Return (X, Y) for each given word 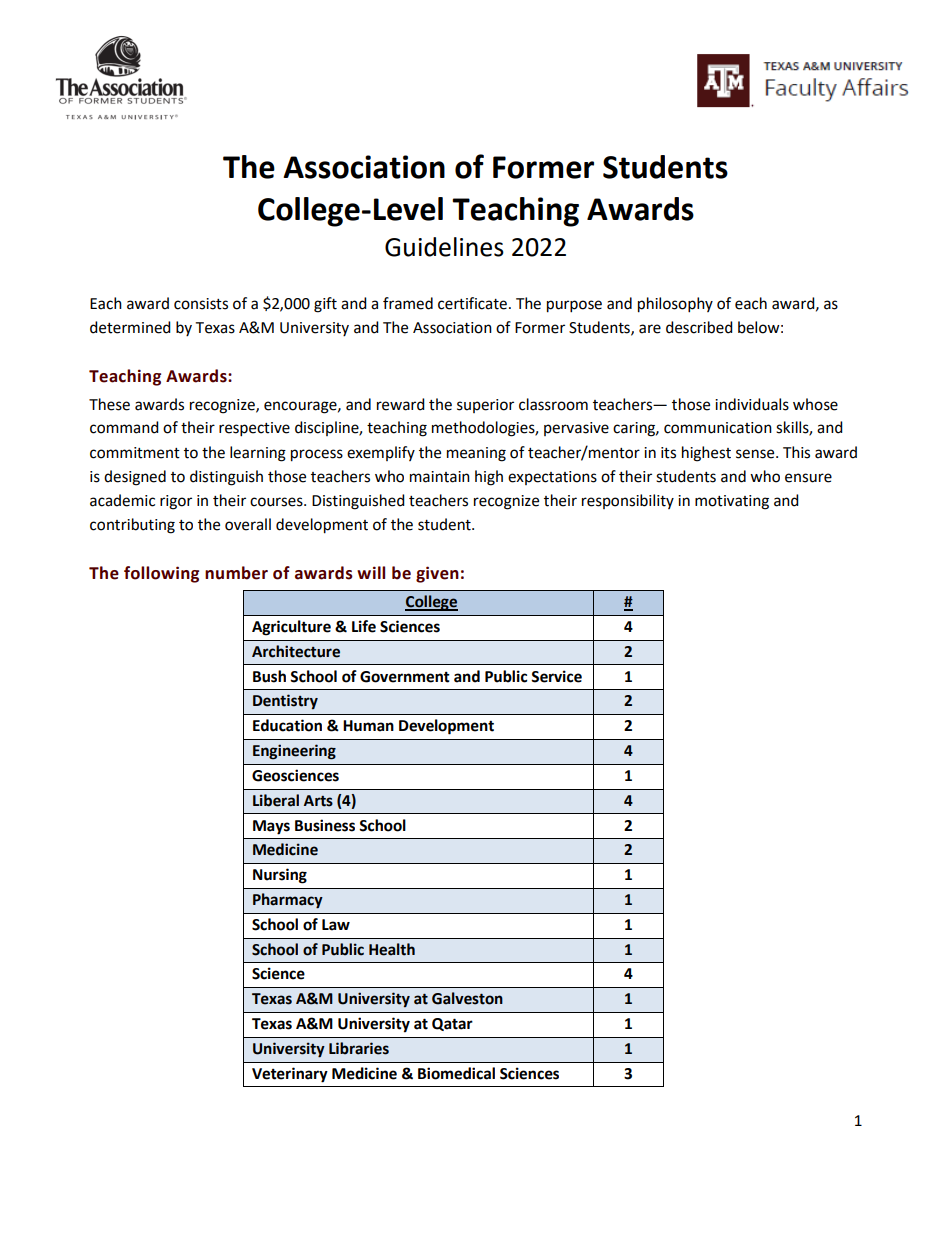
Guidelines (444, 247)
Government (405, 677)
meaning (476, 454)
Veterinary (290, 1075)
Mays (271, 827)
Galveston (467, 998)
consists (201, 304)
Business (325, 825)
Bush (269, 676)
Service (556, 676)
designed (135, 478)
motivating (732, 502)
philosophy (675, 305)
